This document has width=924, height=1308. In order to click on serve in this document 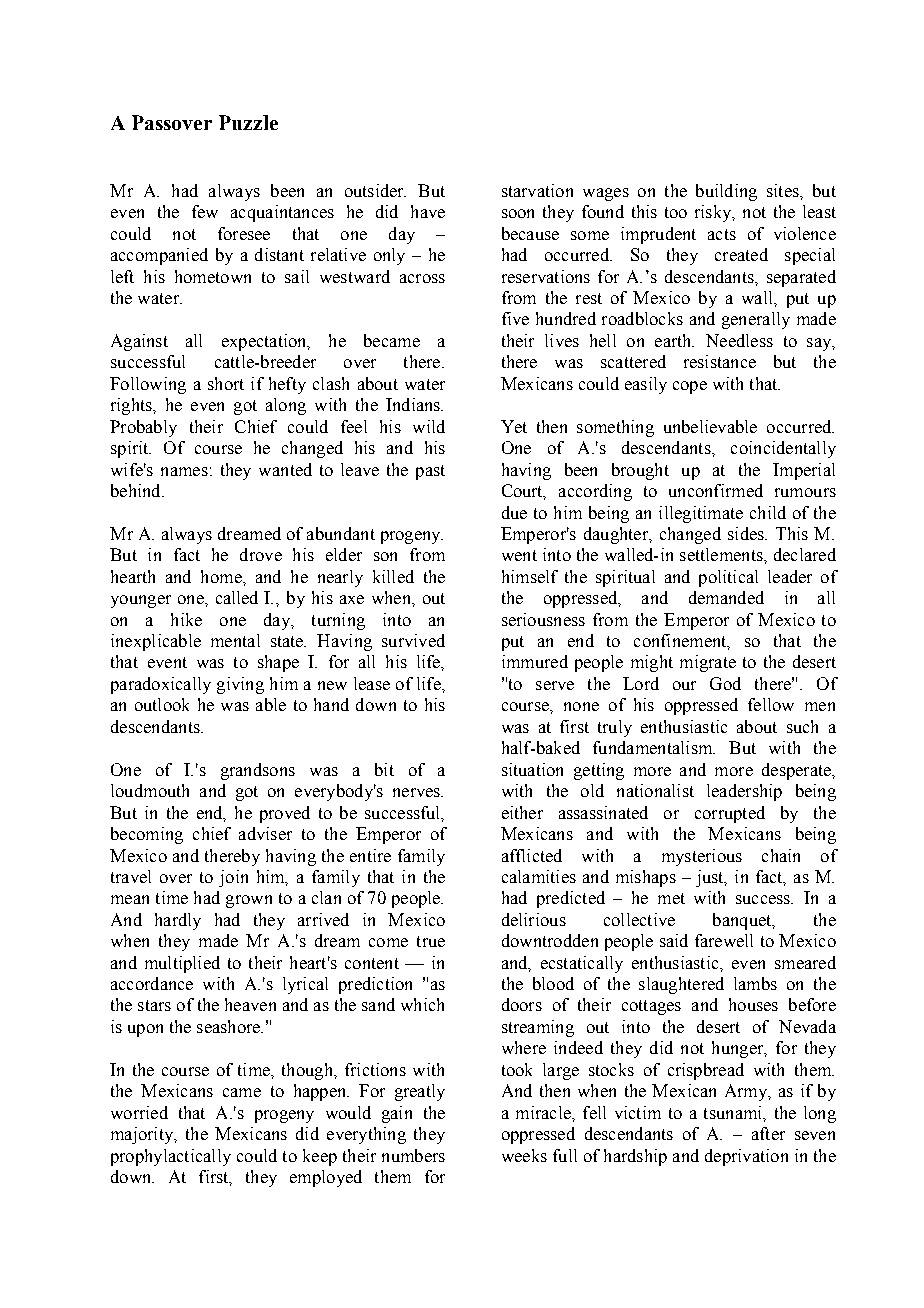, I will do `click(555, 685)`.
